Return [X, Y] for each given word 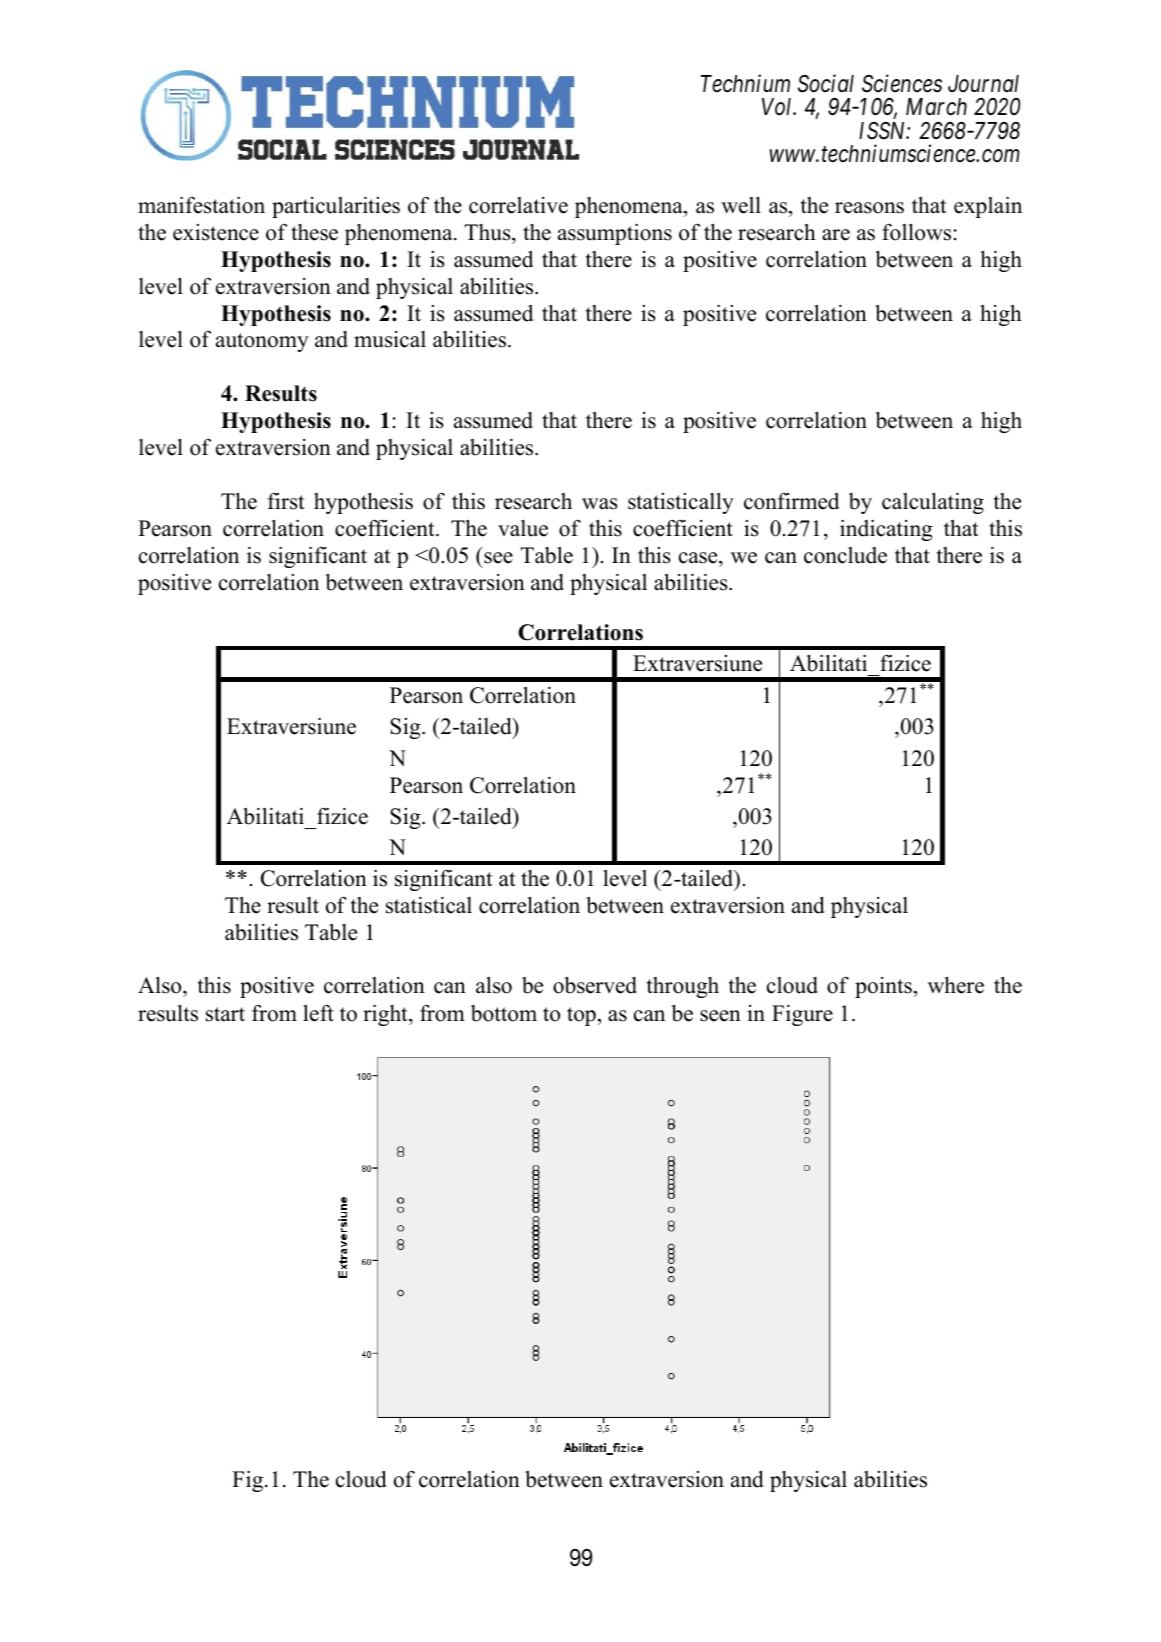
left [318, 1013]
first [286, 501]
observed [595, 985]
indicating [886, 530]
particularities [336, 207]
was [600, 504]
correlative [518, 205]
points [883, 987]
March [936, 107]
